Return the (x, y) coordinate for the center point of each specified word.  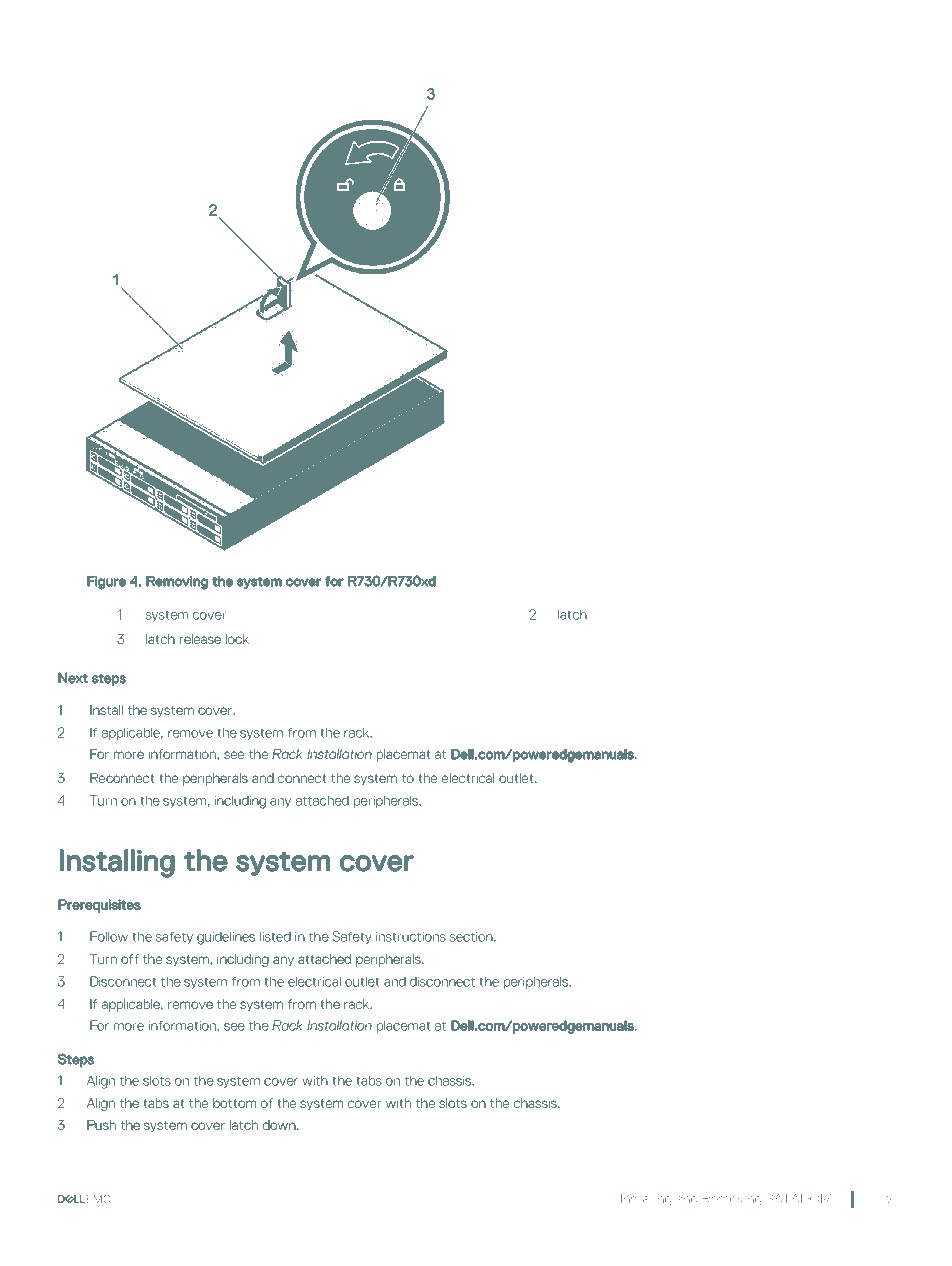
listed (275, 936)
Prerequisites (99, 906)
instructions (411, 937)
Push (101, 1125)
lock (237, 639)
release (200, 639)
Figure (106, 583)
